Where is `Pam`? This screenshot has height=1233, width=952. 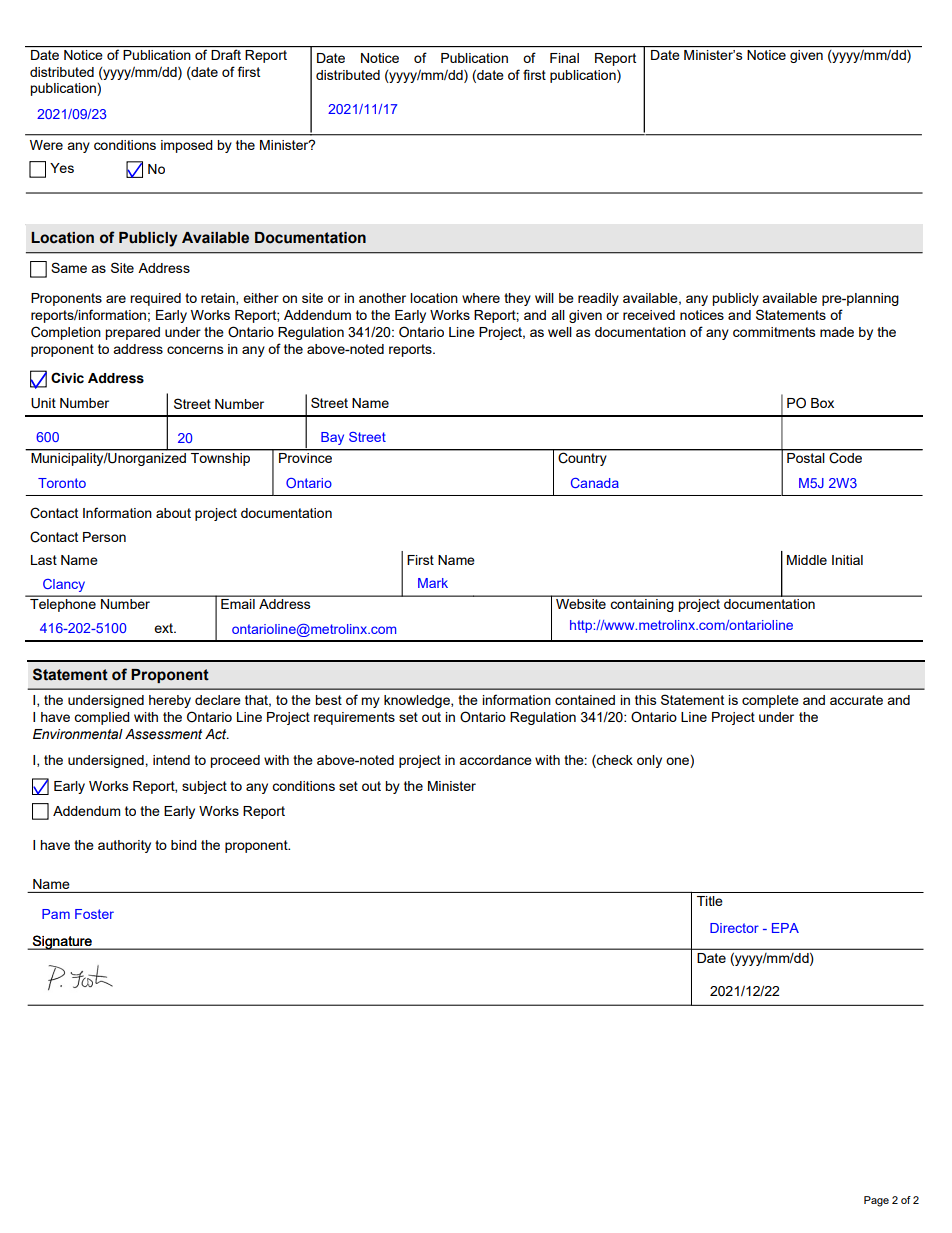 Pam is located at coordinates (56, 914).
